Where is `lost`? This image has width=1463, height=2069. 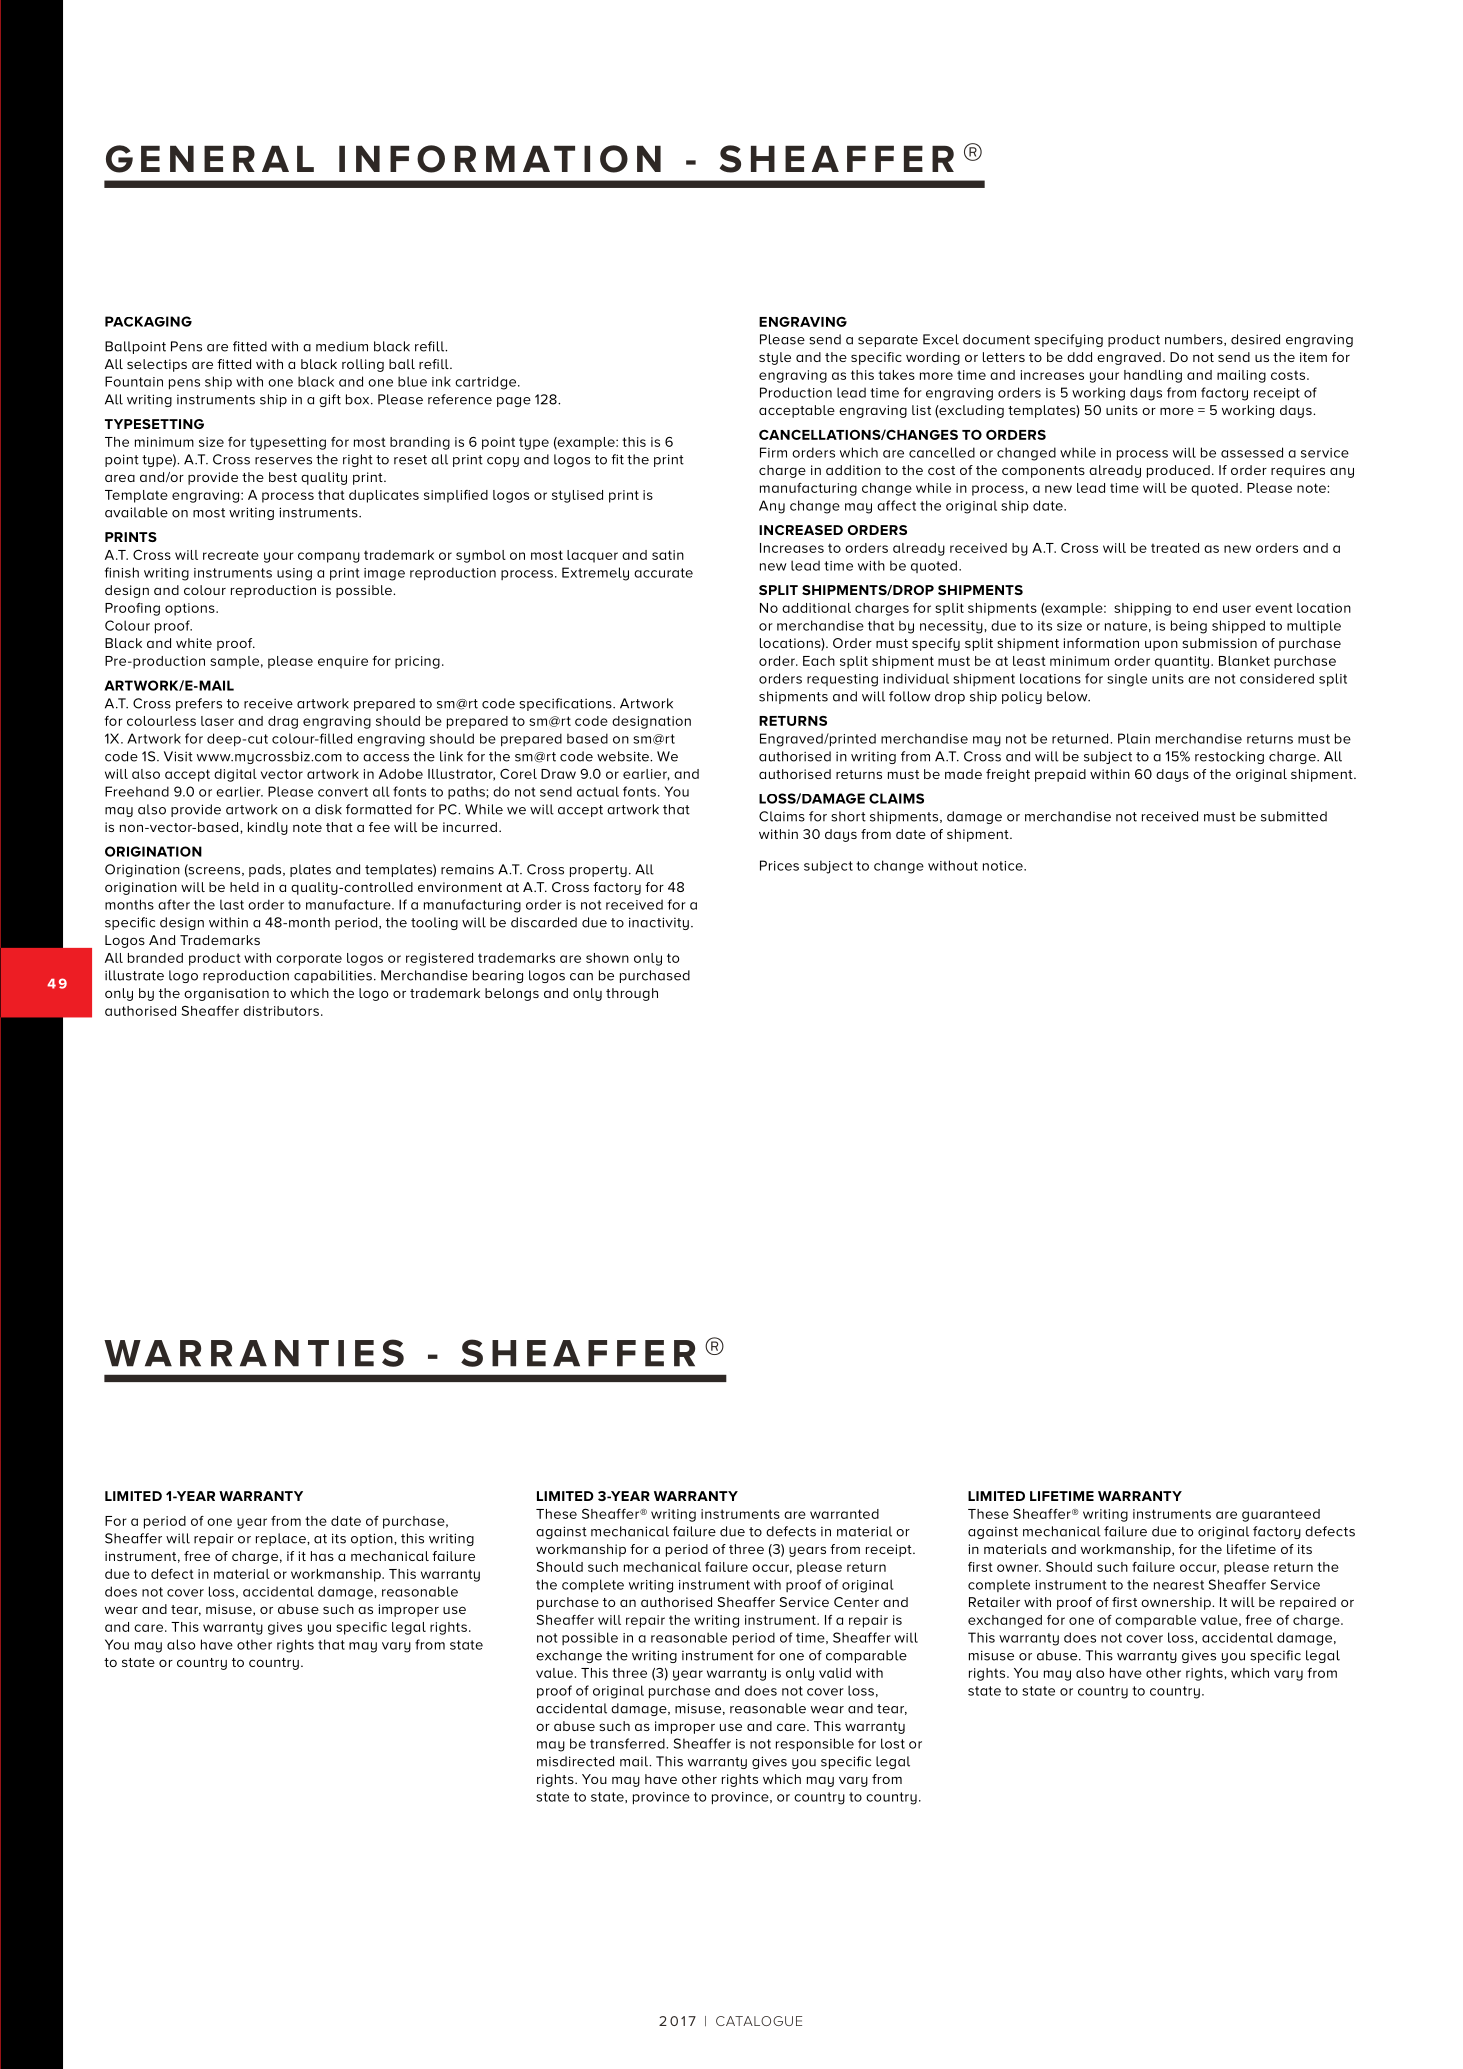 lost is located at coordinates (893, 1743).
